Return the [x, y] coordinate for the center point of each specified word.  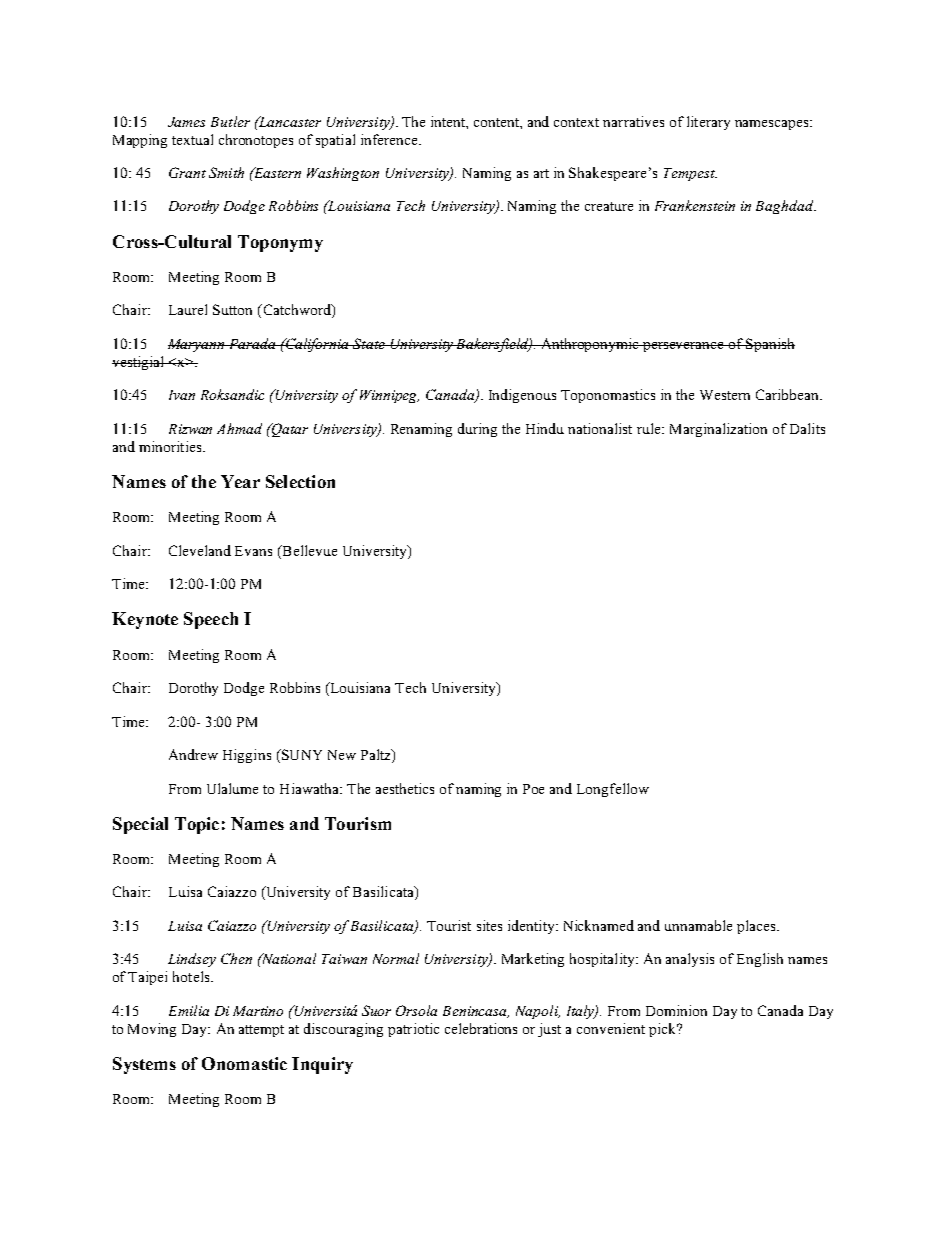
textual [192, 139]
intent [449, 122]
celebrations [481, 1028]
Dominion [676, 1010]
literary [708, 123]
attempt [261, 1031]
